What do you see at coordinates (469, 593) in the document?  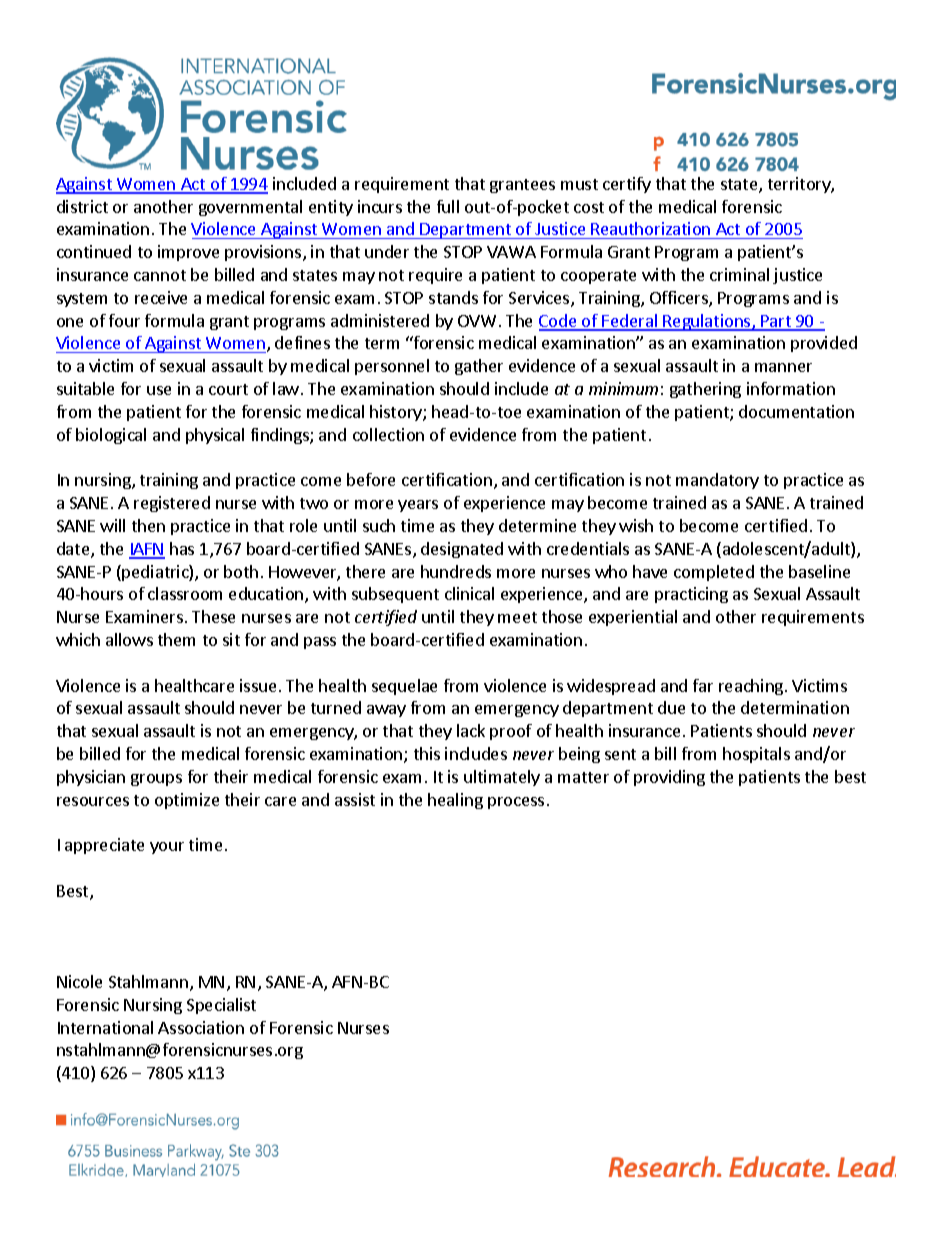 I see `clinical` at bounding box center [469, 593].
